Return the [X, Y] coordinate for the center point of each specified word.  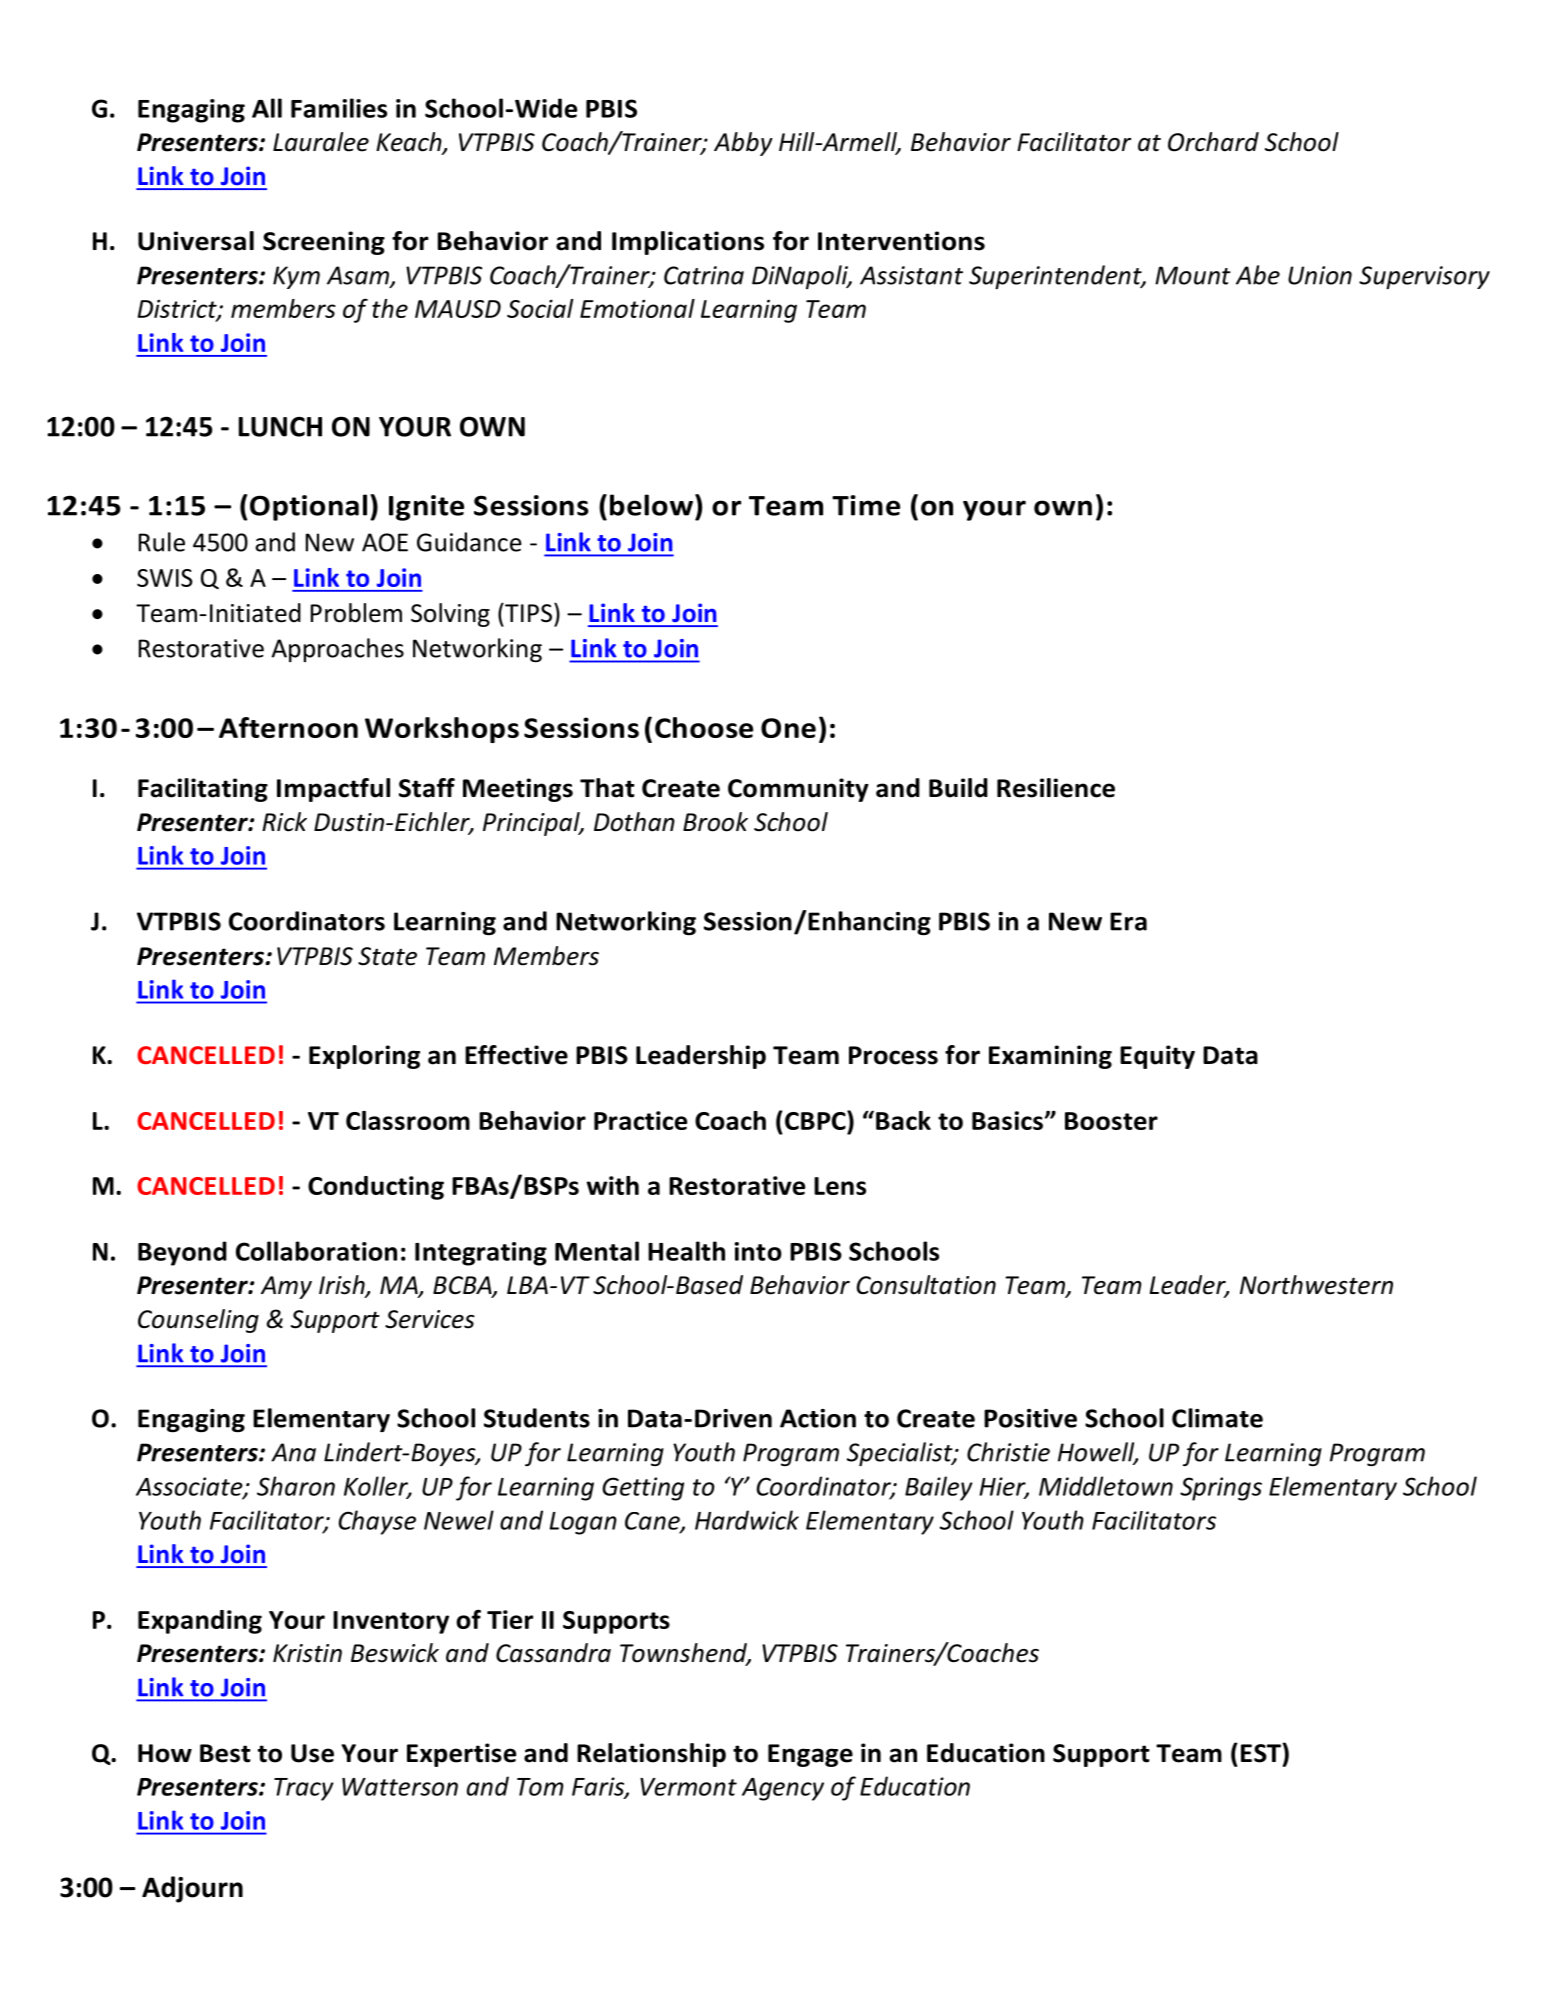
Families [339, 108]
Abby [743, 144]
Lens [840, 1186]
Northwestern [1316, 1285]
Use [312, 1753]
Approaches [338, 650]
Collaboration [316, 1251]
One [788, 728]
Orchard [1213, 142]
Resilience [1056, 788]
